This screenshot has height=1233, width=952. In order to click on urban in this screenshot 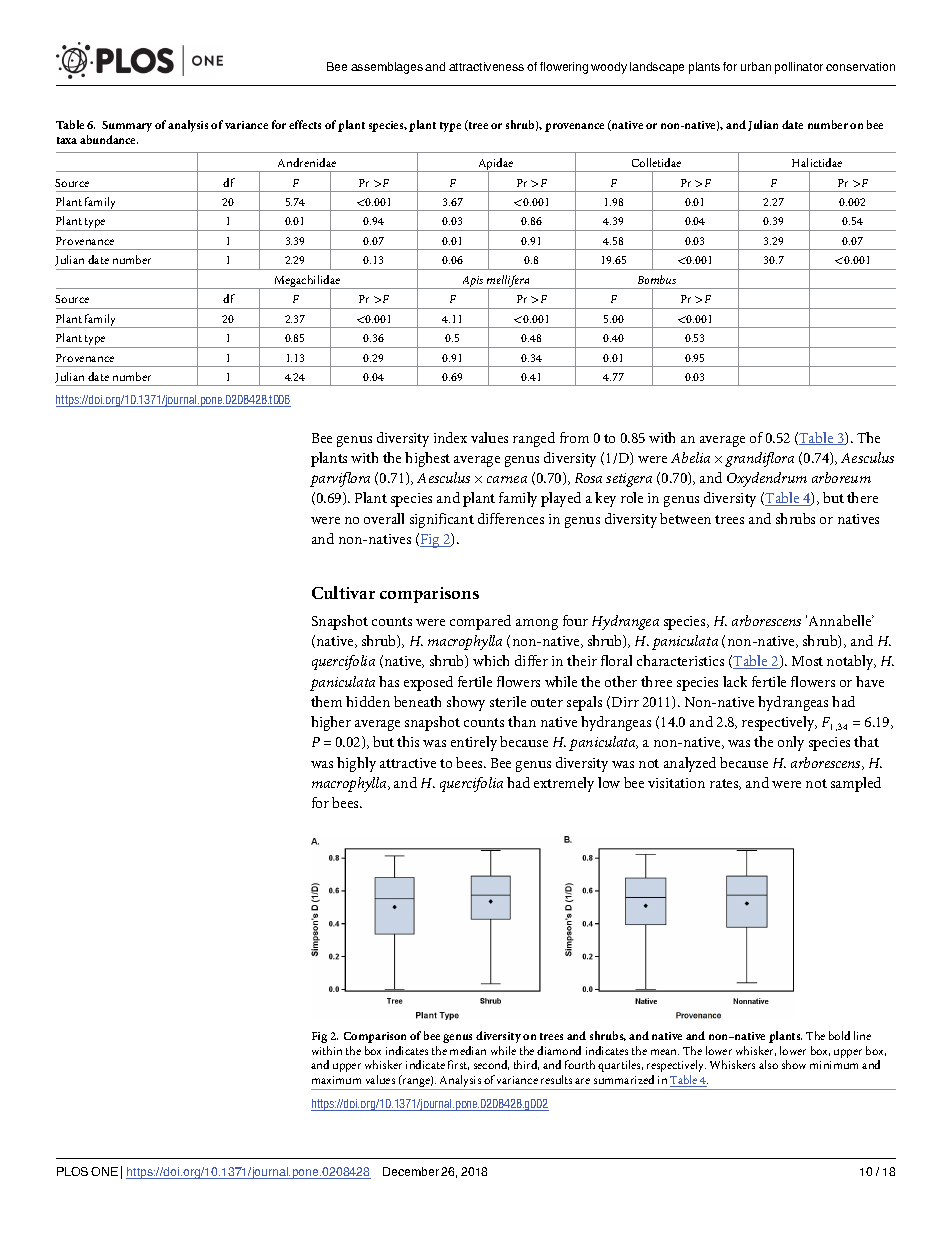, I will do `click(756, 66)`.
